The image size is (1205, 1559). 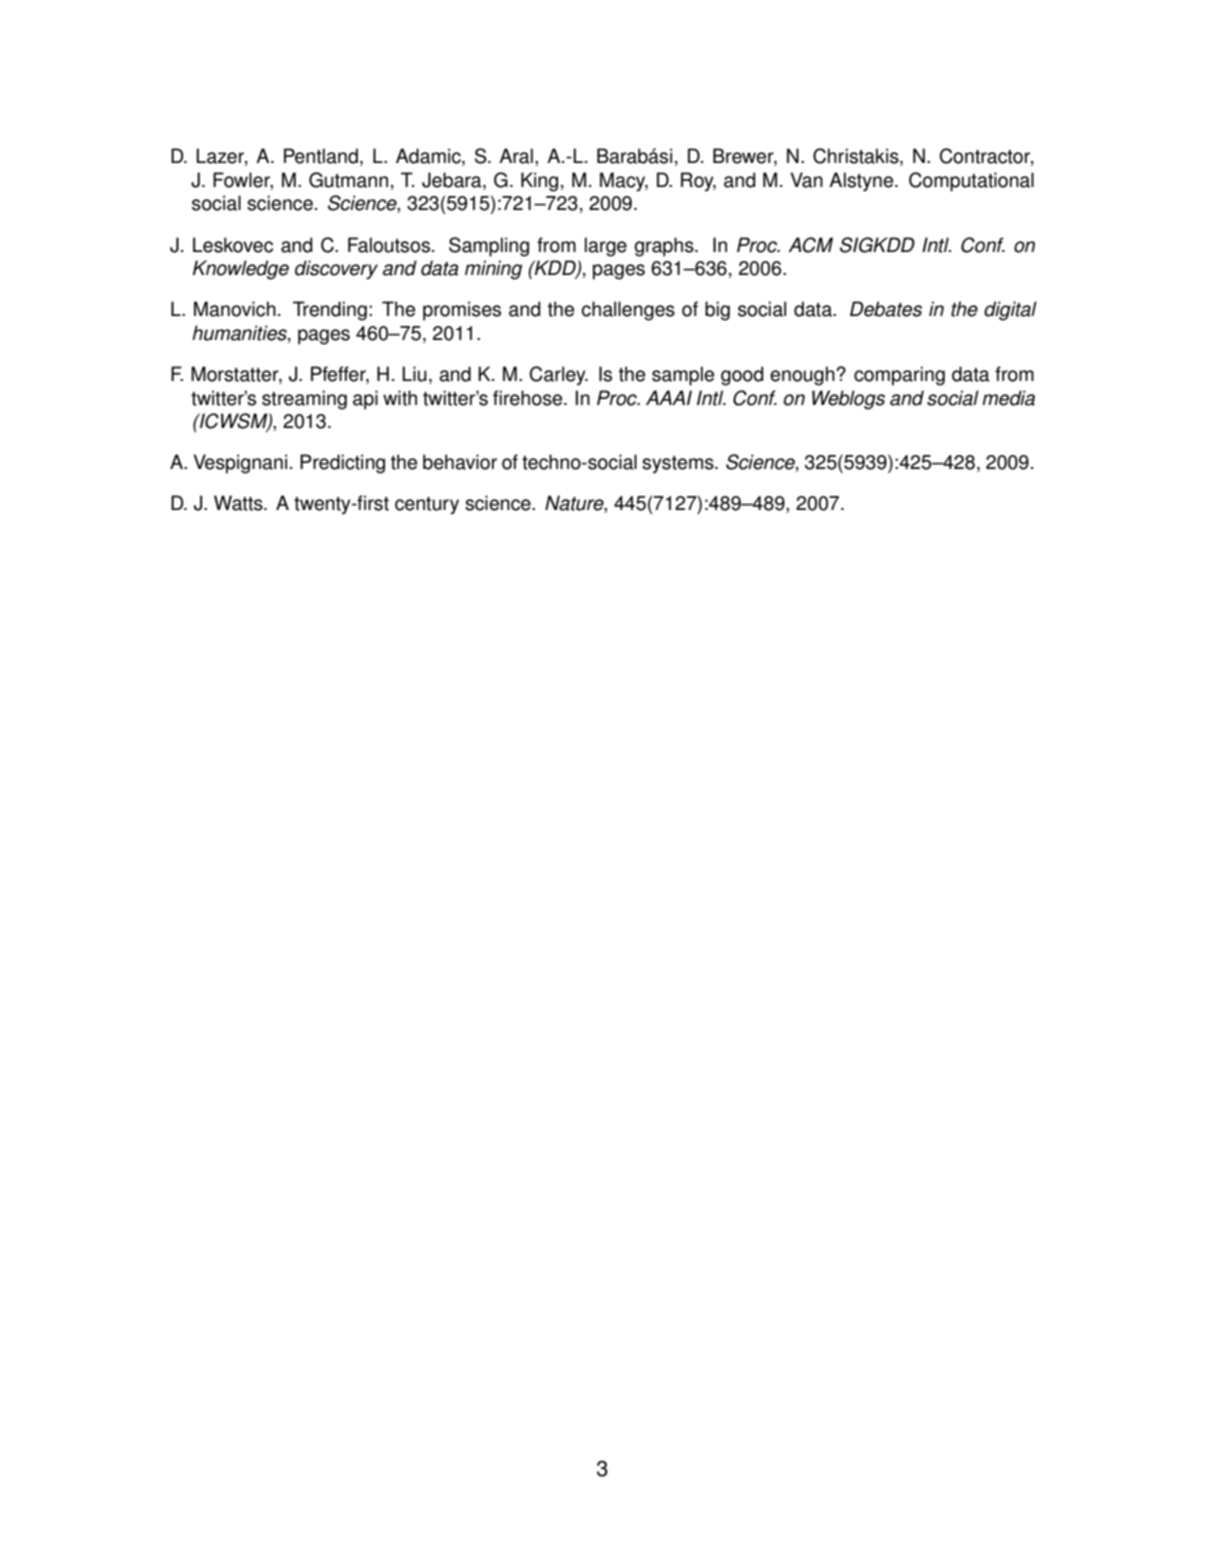 I want to click on systems, so click(x=679, y=465).
